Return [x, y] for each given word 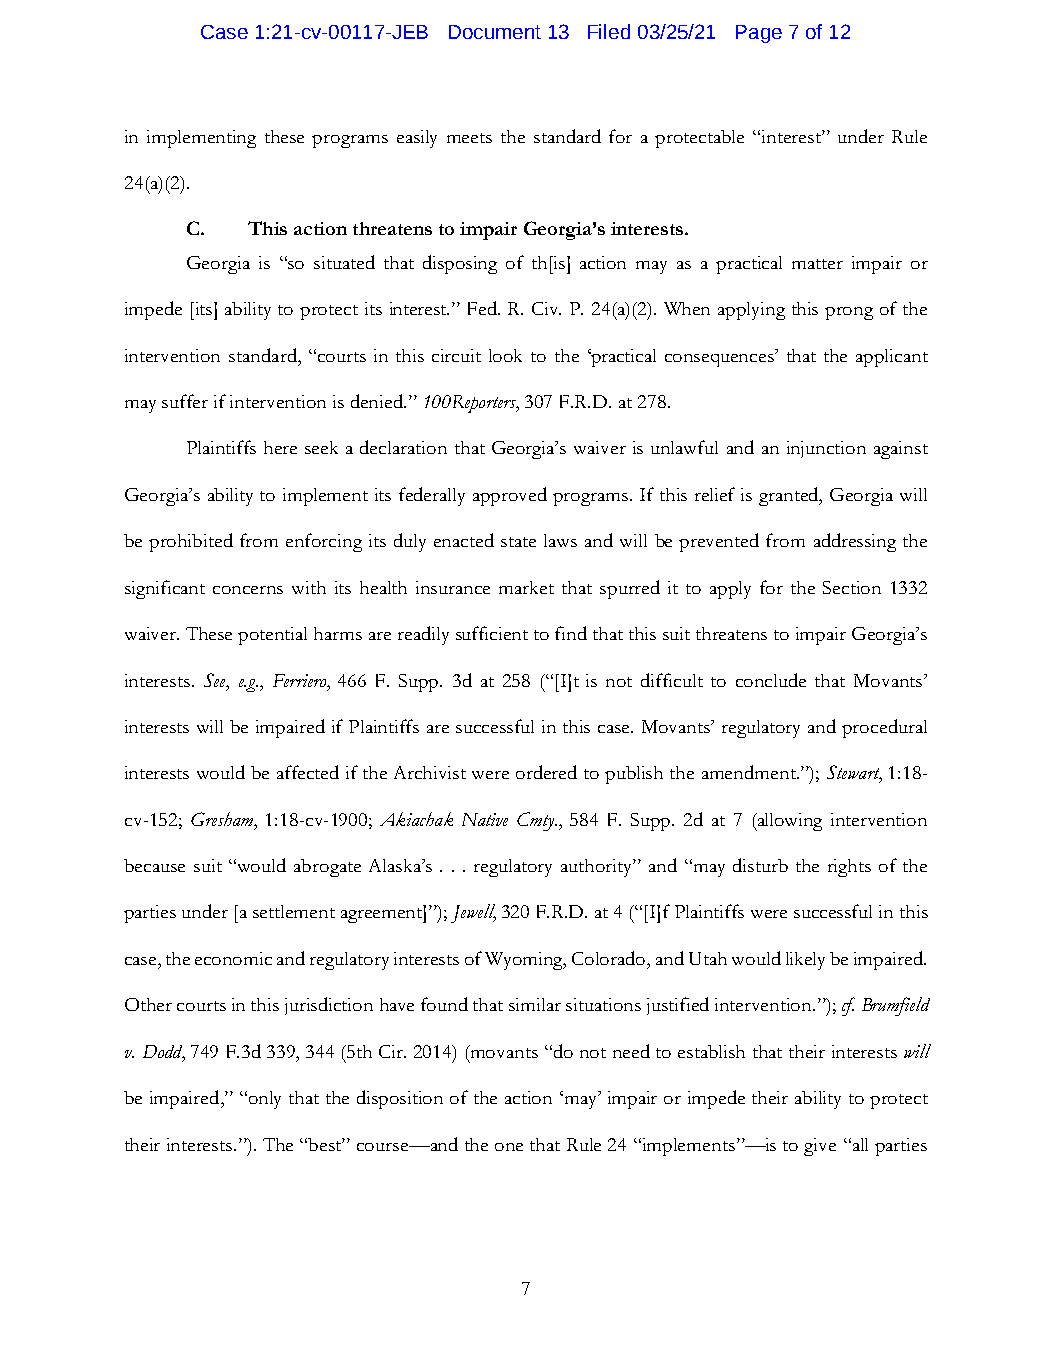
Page [759, 34]
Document [495, 32]
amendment [750, 772]
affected [308, 772]
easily [417, 139]
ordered [546, 772]
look [505, 355]
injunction [826, 449]
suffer [185, 401]
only [265, 1100]
